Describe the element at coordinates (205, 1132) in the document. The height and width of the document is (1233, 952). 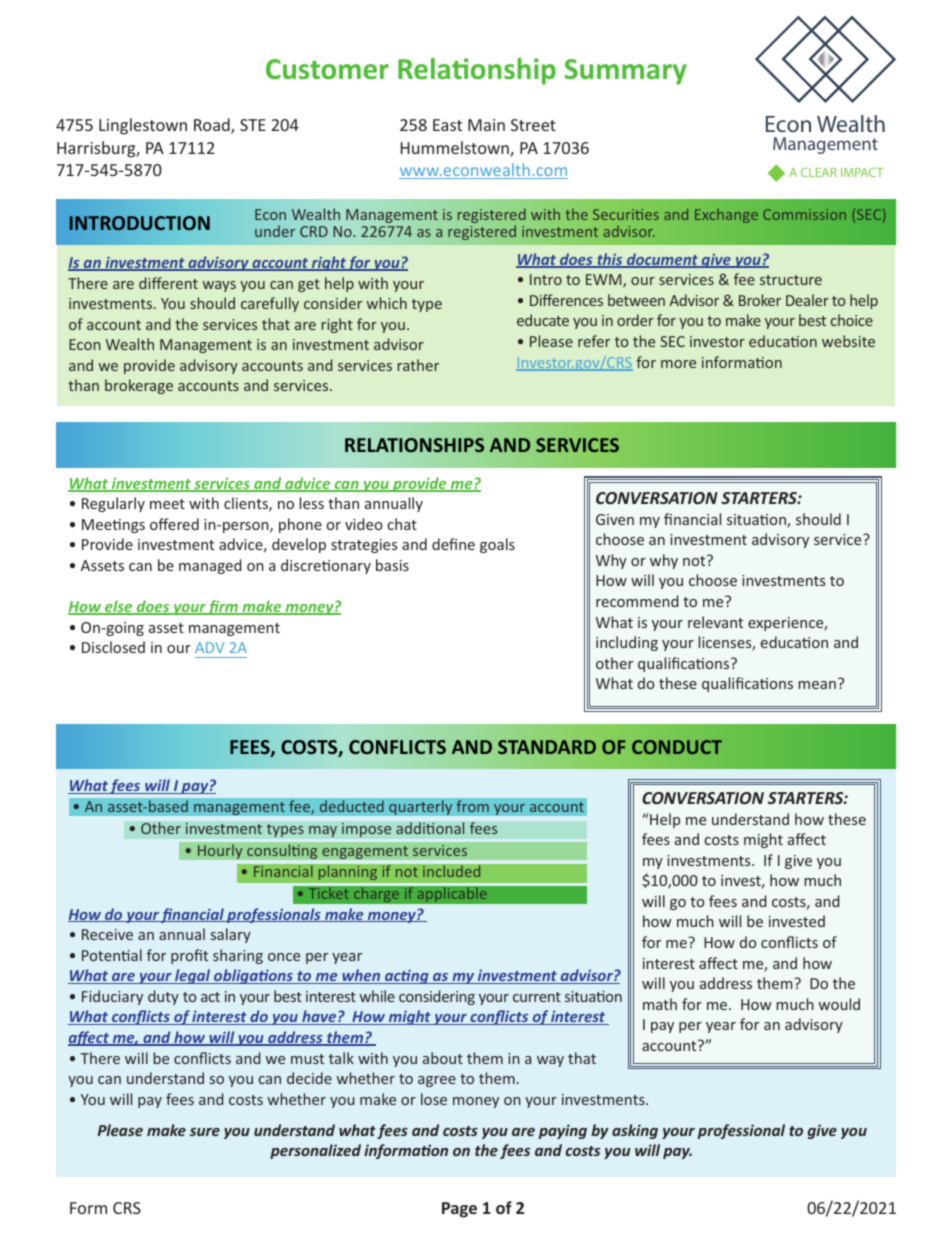
I see `sure` at that location.
